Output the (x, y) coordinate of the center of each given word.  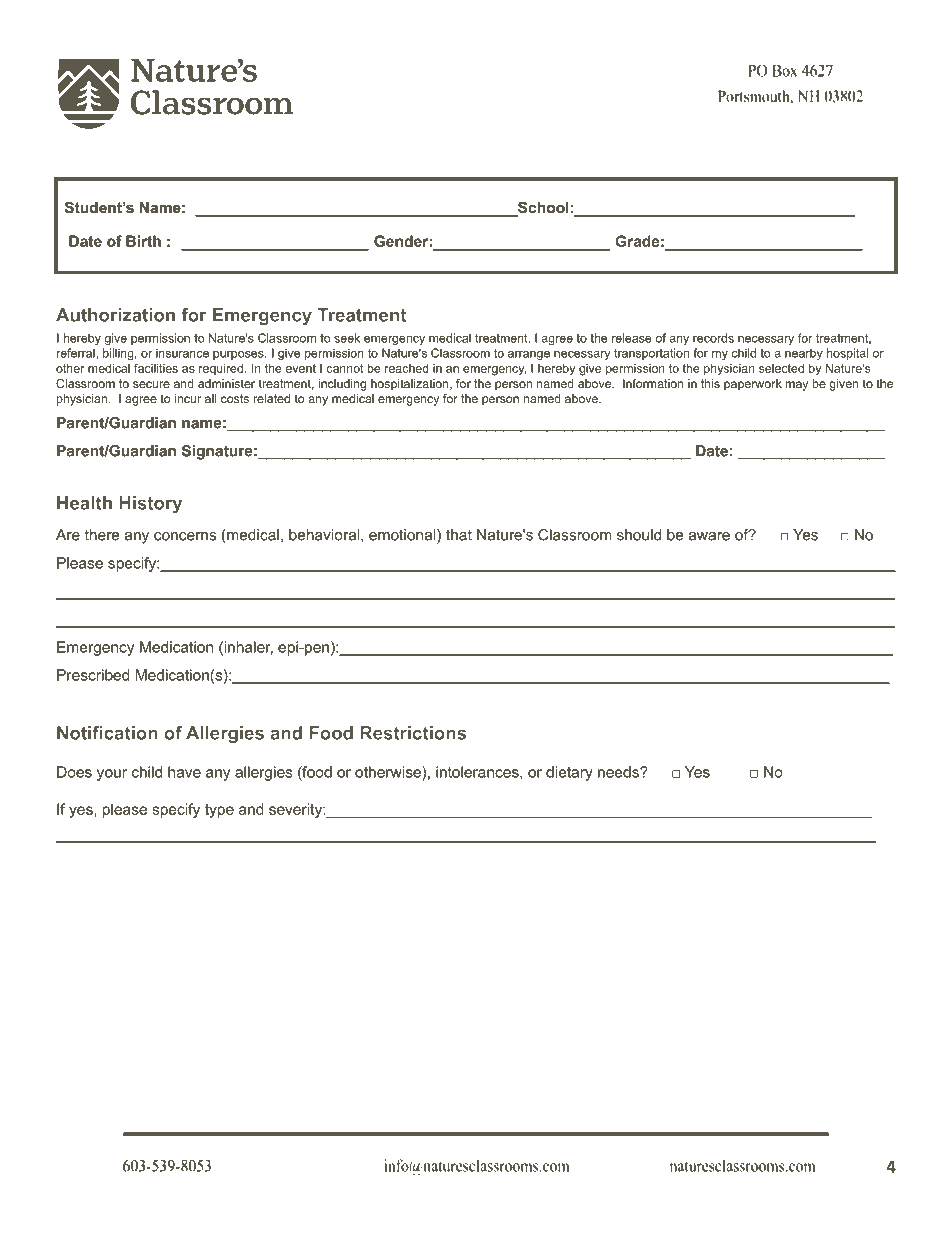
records (713, 338)
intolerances (478, 773)
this (710, 383)
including (342, 385)
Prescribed (93, 675)
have (184, 772)
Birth (143, 241)
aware (709, 536)
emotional (403, 536)
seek (347, 338)
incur (188, 398)
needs (619, 772)
